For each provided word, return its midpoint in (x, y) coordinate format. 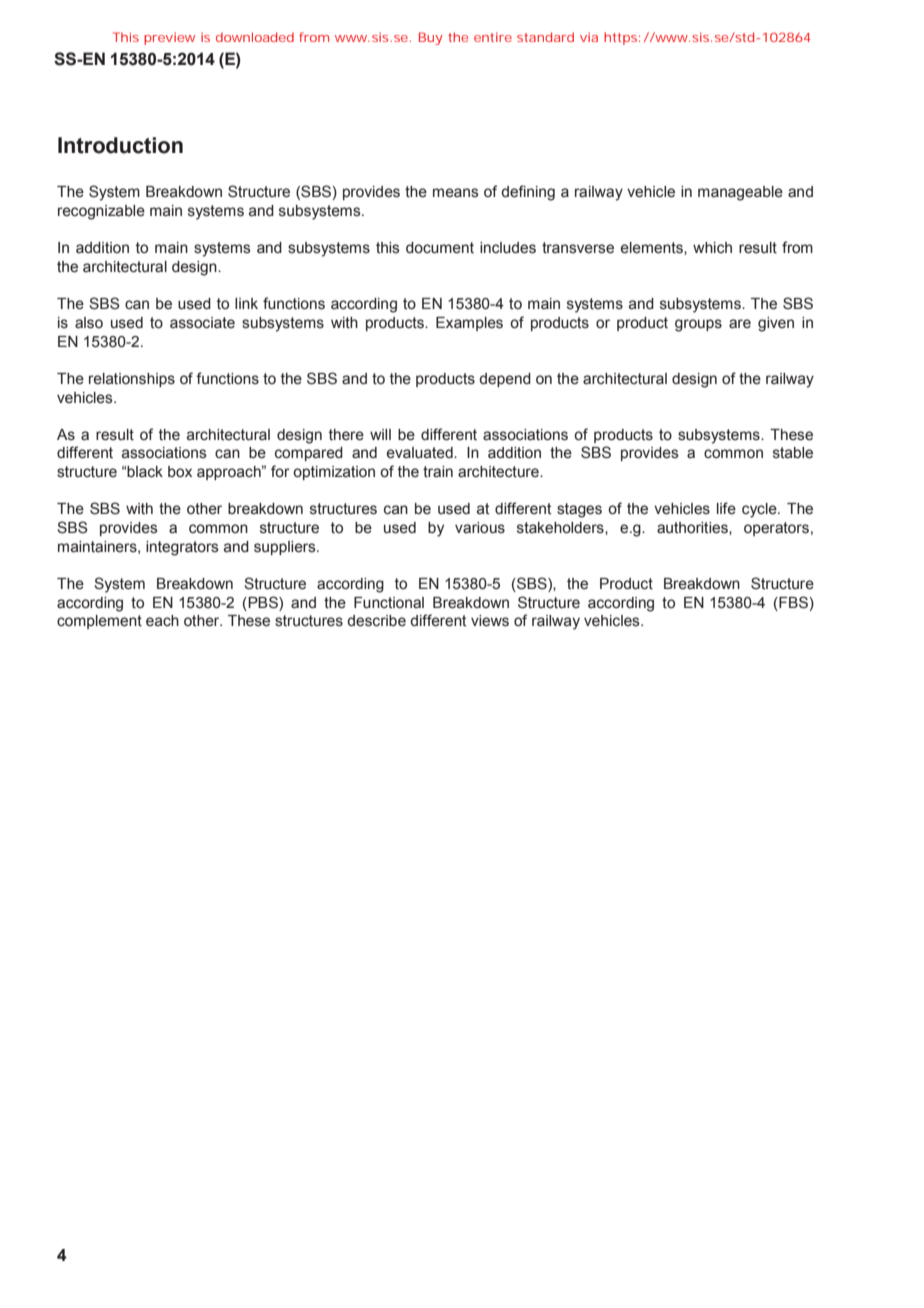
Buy (431, 38)
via (589, 37)
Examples (469, 324)
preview (169, 38)
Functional (389, 603)
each (162, 621)
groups (698, 325)
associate (202, 323)
